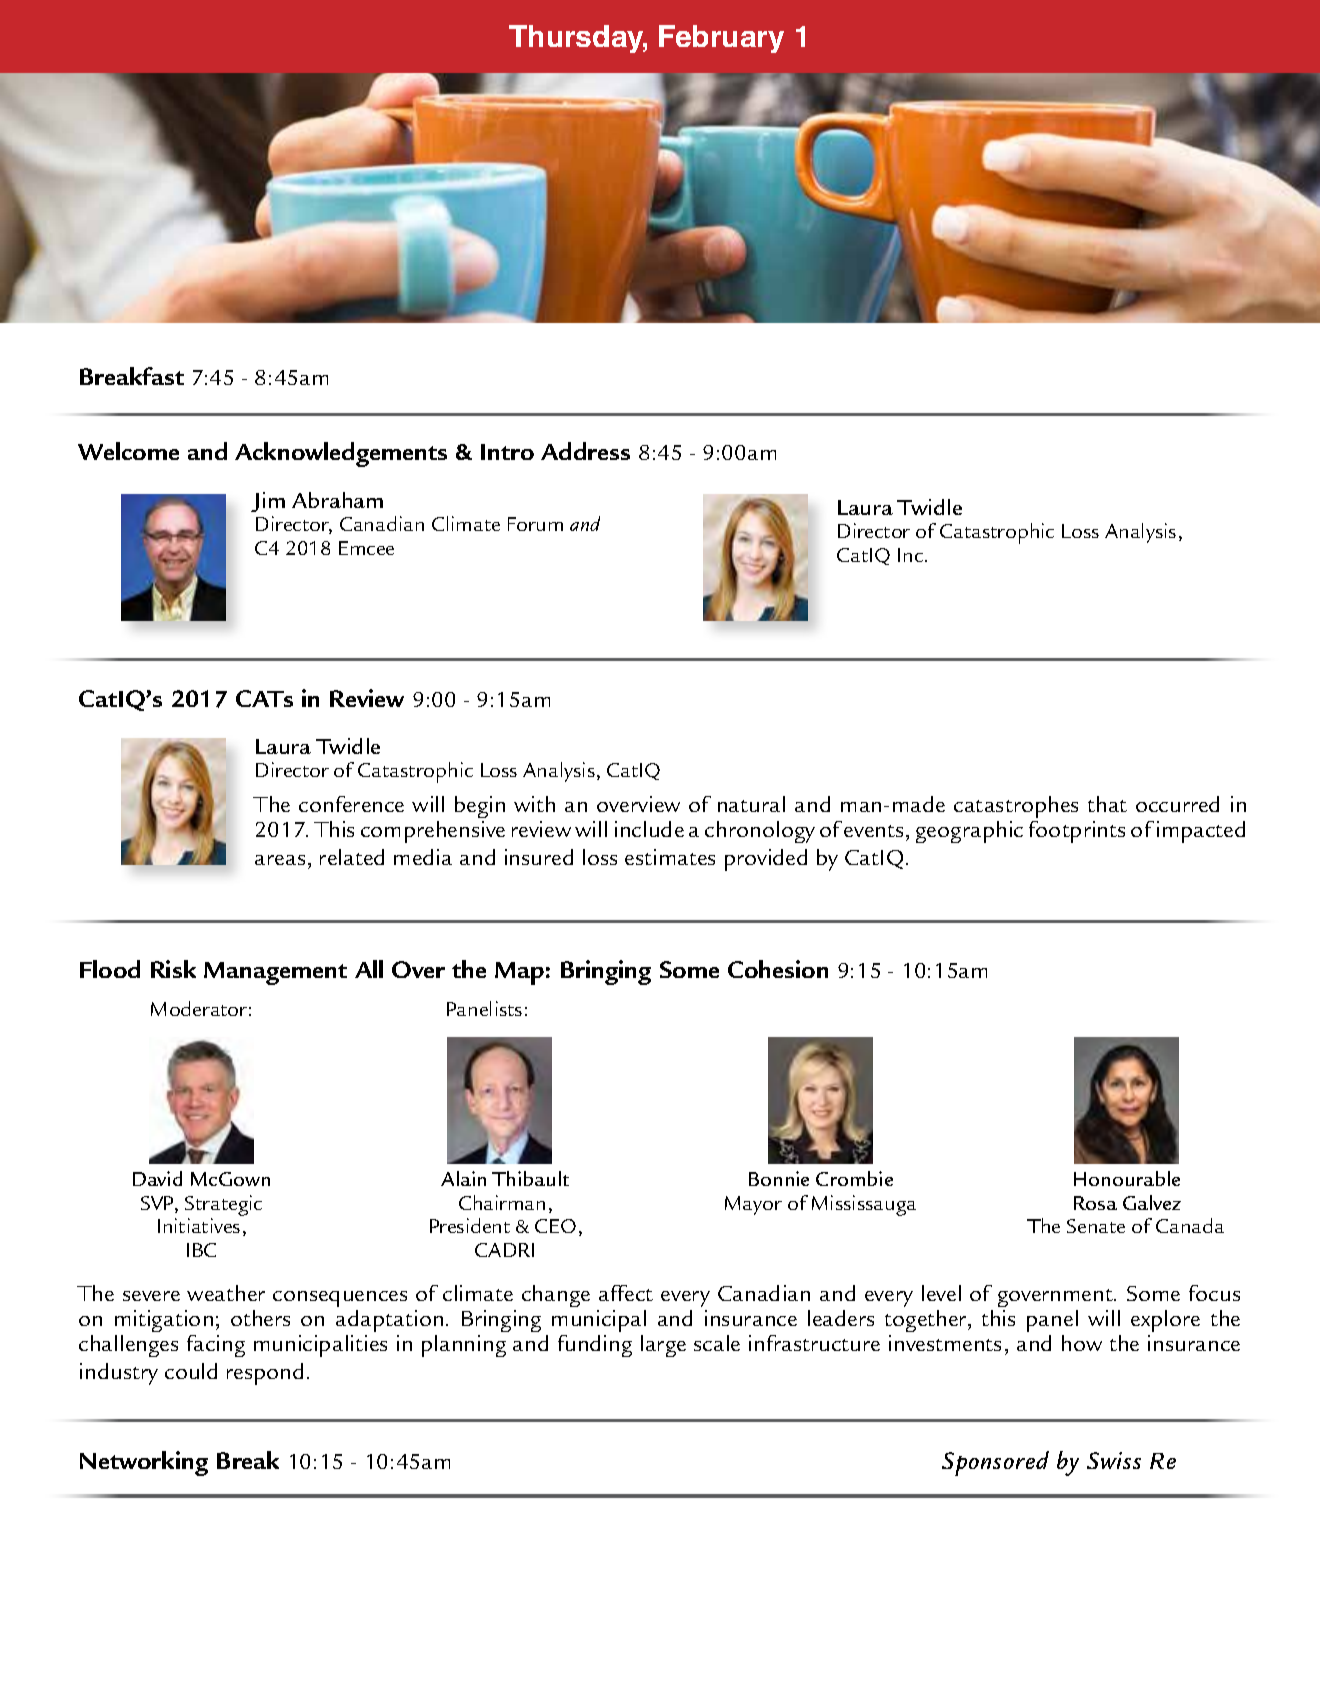 The height and width of the screenshot is (1708, 1320). I want to click on Intro, so click(507, 452).
